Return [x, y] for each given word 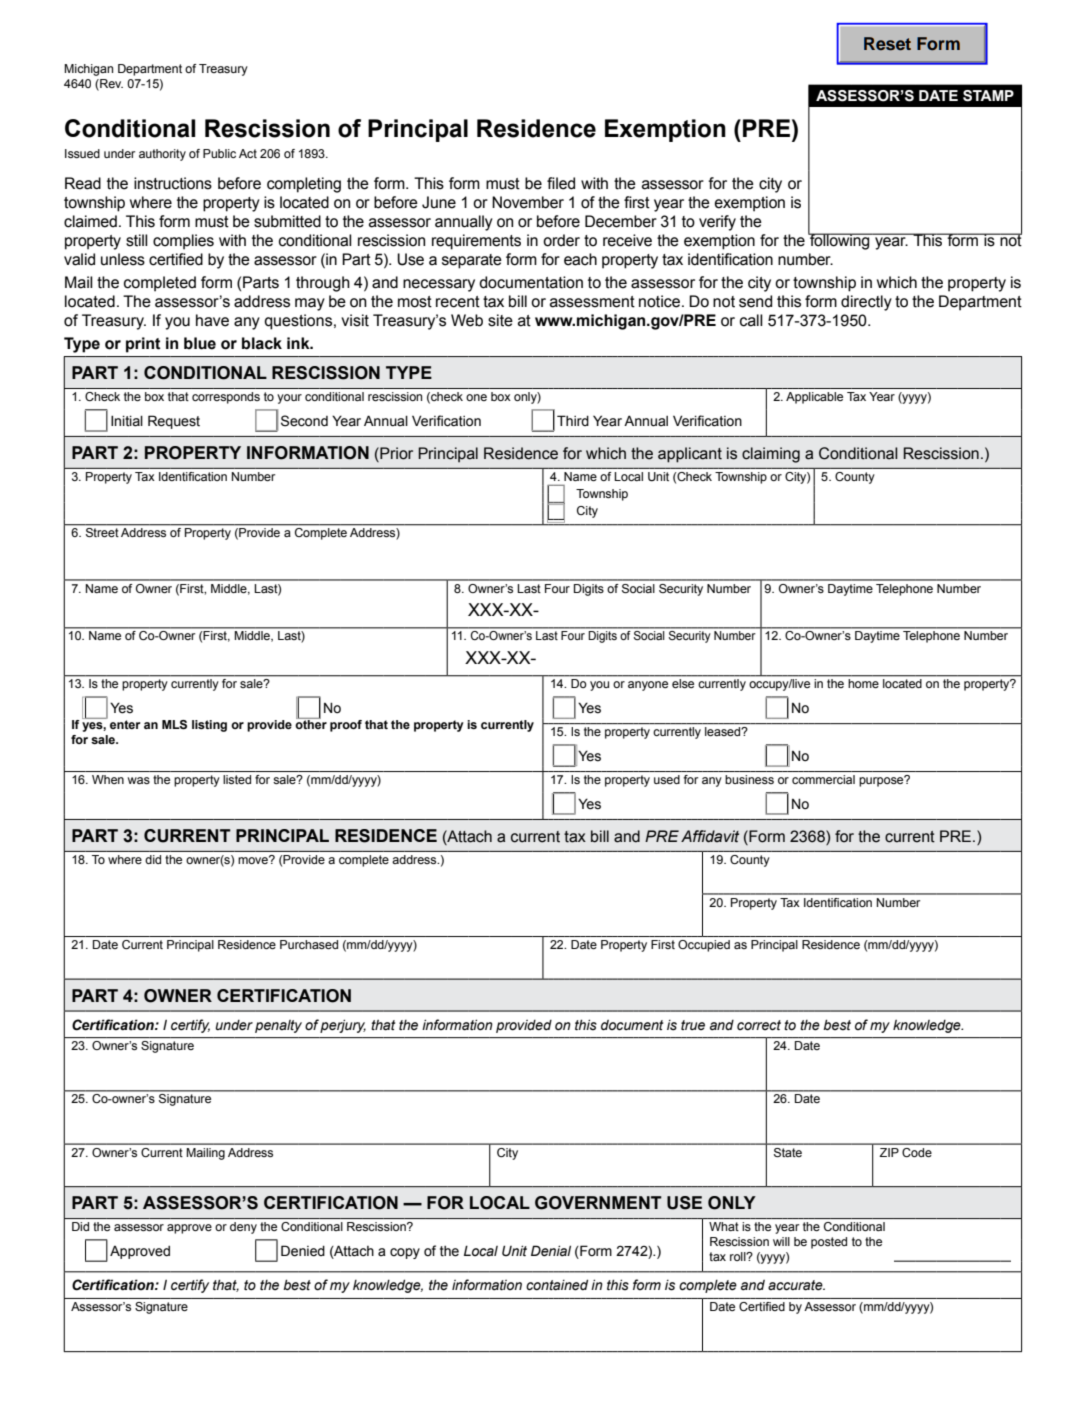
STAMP [988, 96]
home [864, 683]
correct [759, 1025]
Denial [551, 1251]
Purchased [309, 944]
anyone [648, 686]
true [693, 1025]
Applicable [814, 398]
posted [829, 1243]
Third [573, 420]
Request [174, 422]
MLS [174, 725]
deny [243, 1228]
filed [561, 183]
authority [162, 155]
